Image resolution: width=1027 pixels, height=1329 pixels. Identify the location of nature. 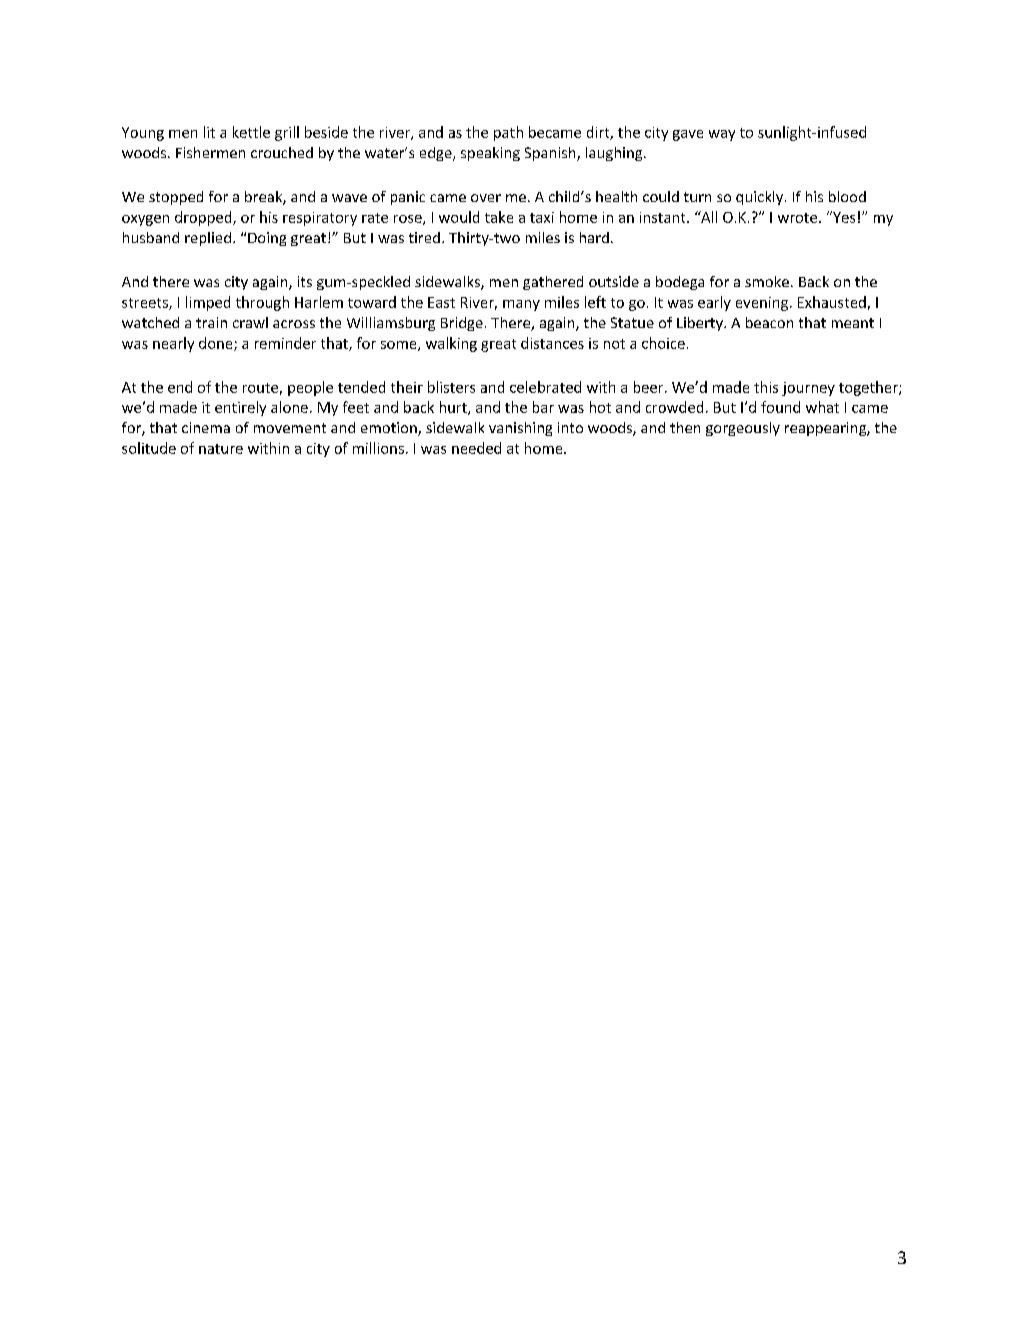
(221, 449).
